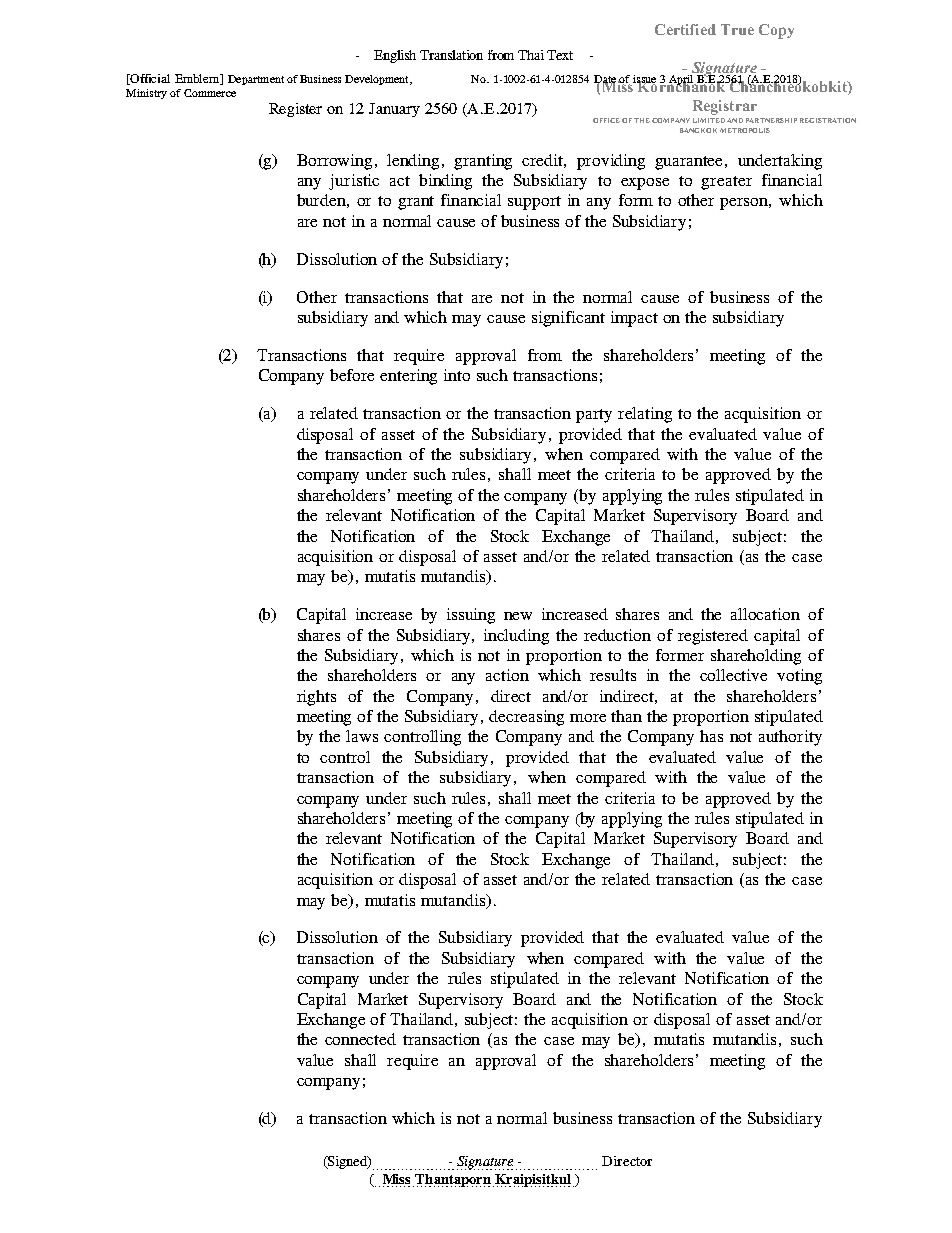 The height and width of the screenshot is (1233, 952). Describe the element at coordinates (526, 718) in the screenshot. I see `decreasing` at that location.
